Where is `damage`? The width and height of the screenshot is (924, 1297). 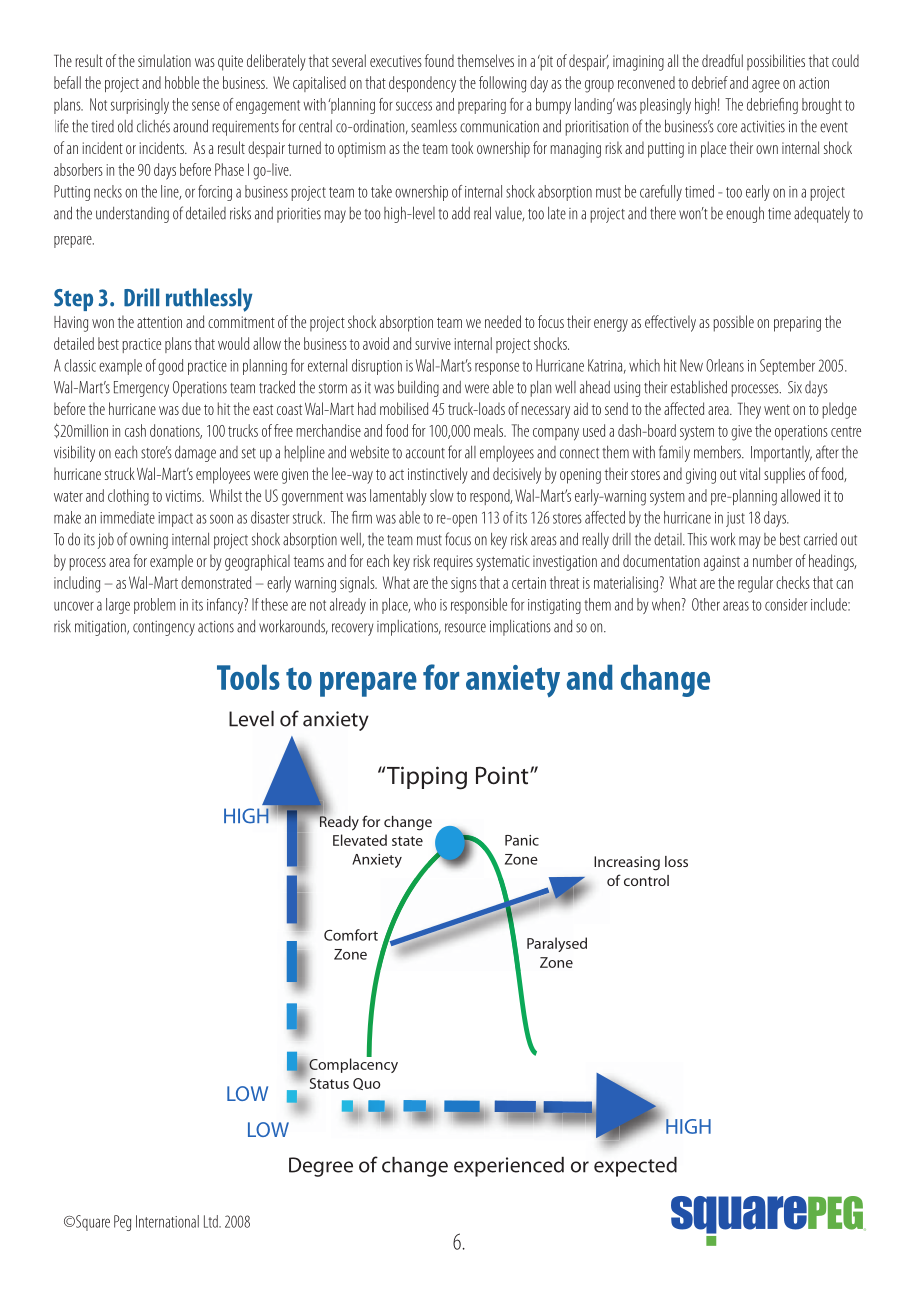
damage is located at coordinates (195, 454).
